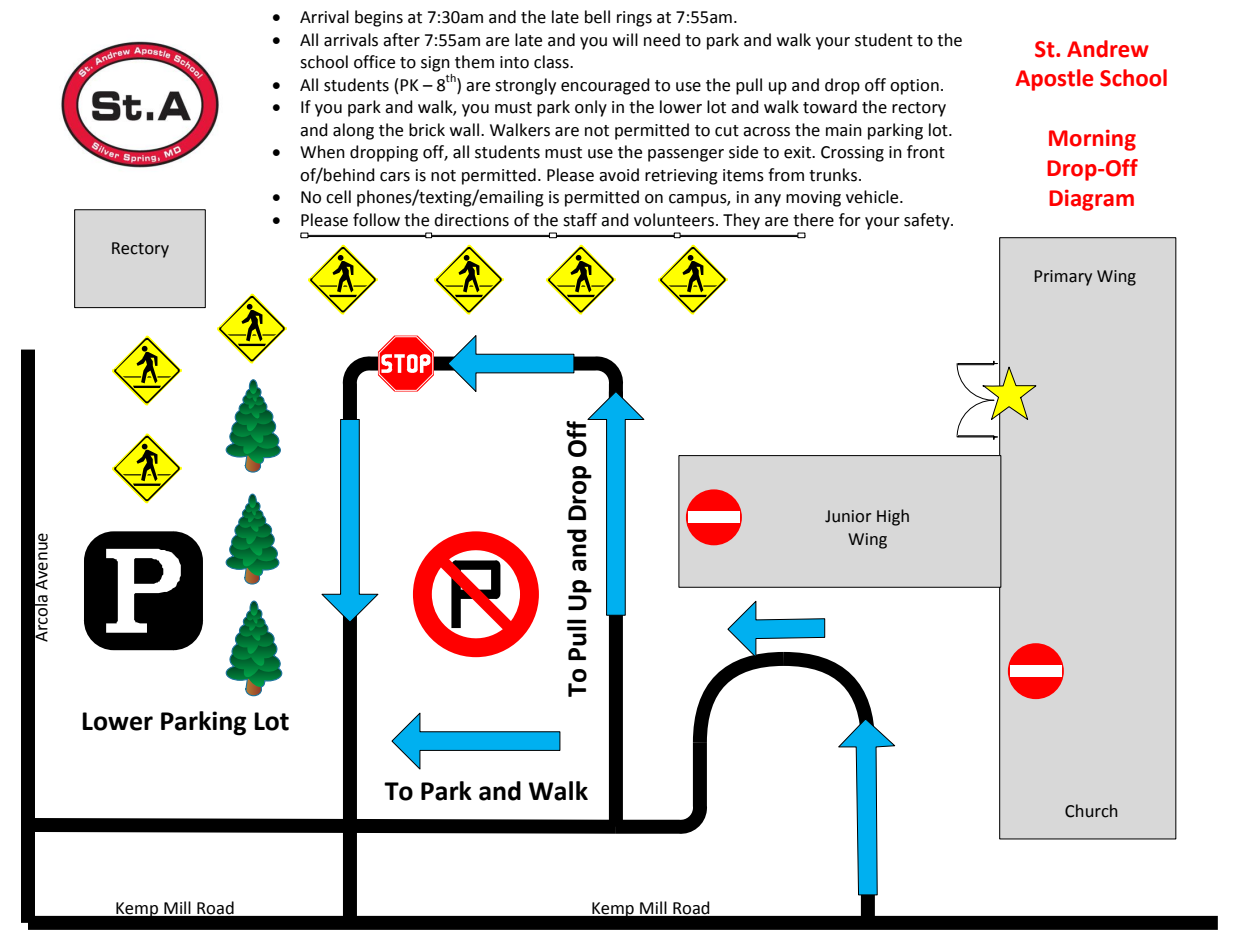 The width and height of the screenshot is (1233, 952). Describe the element at coordinates (674, 220) in the screenshot. I see `volunteers` at that location.
